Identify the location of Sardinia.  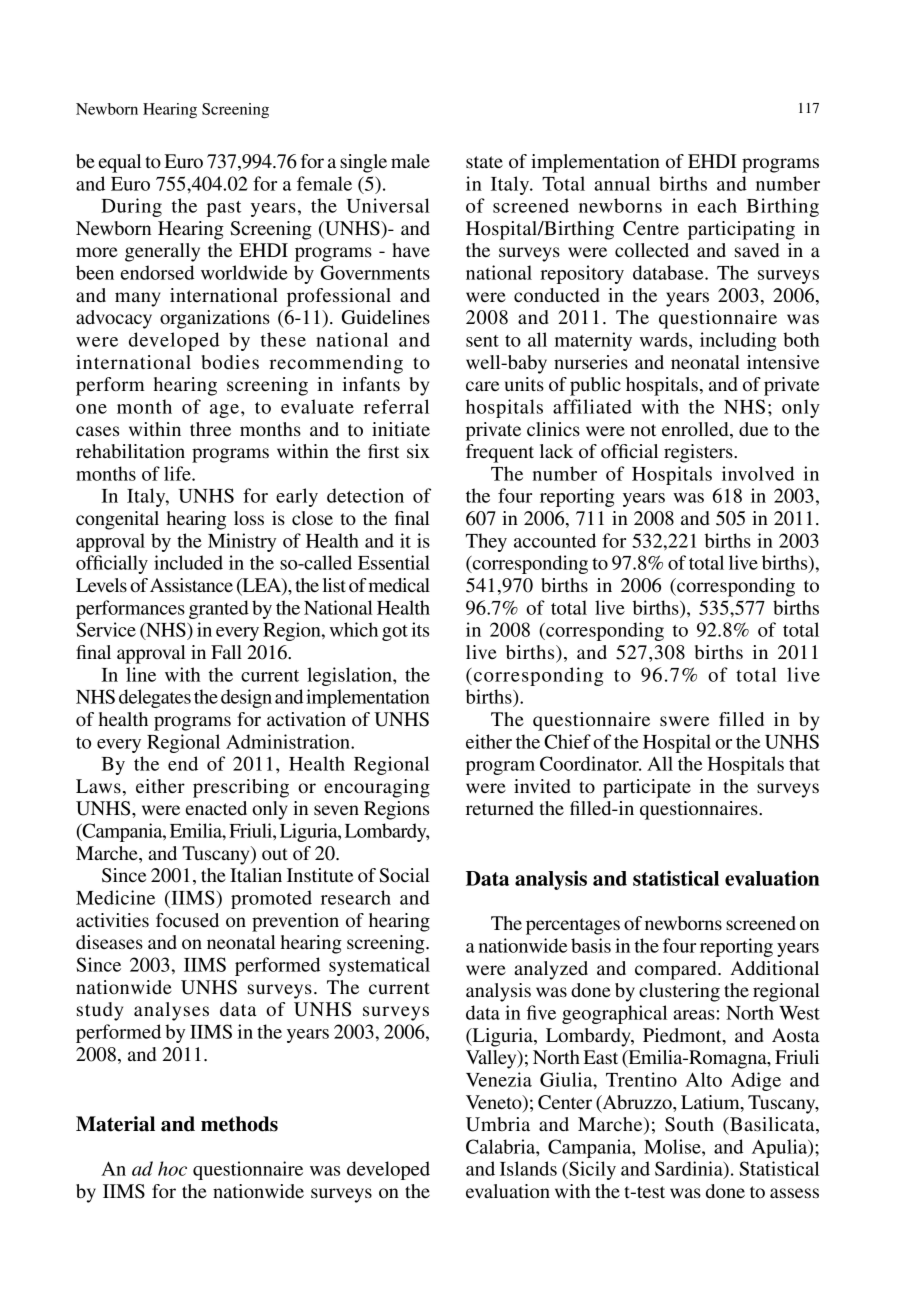
(690, 1169).
